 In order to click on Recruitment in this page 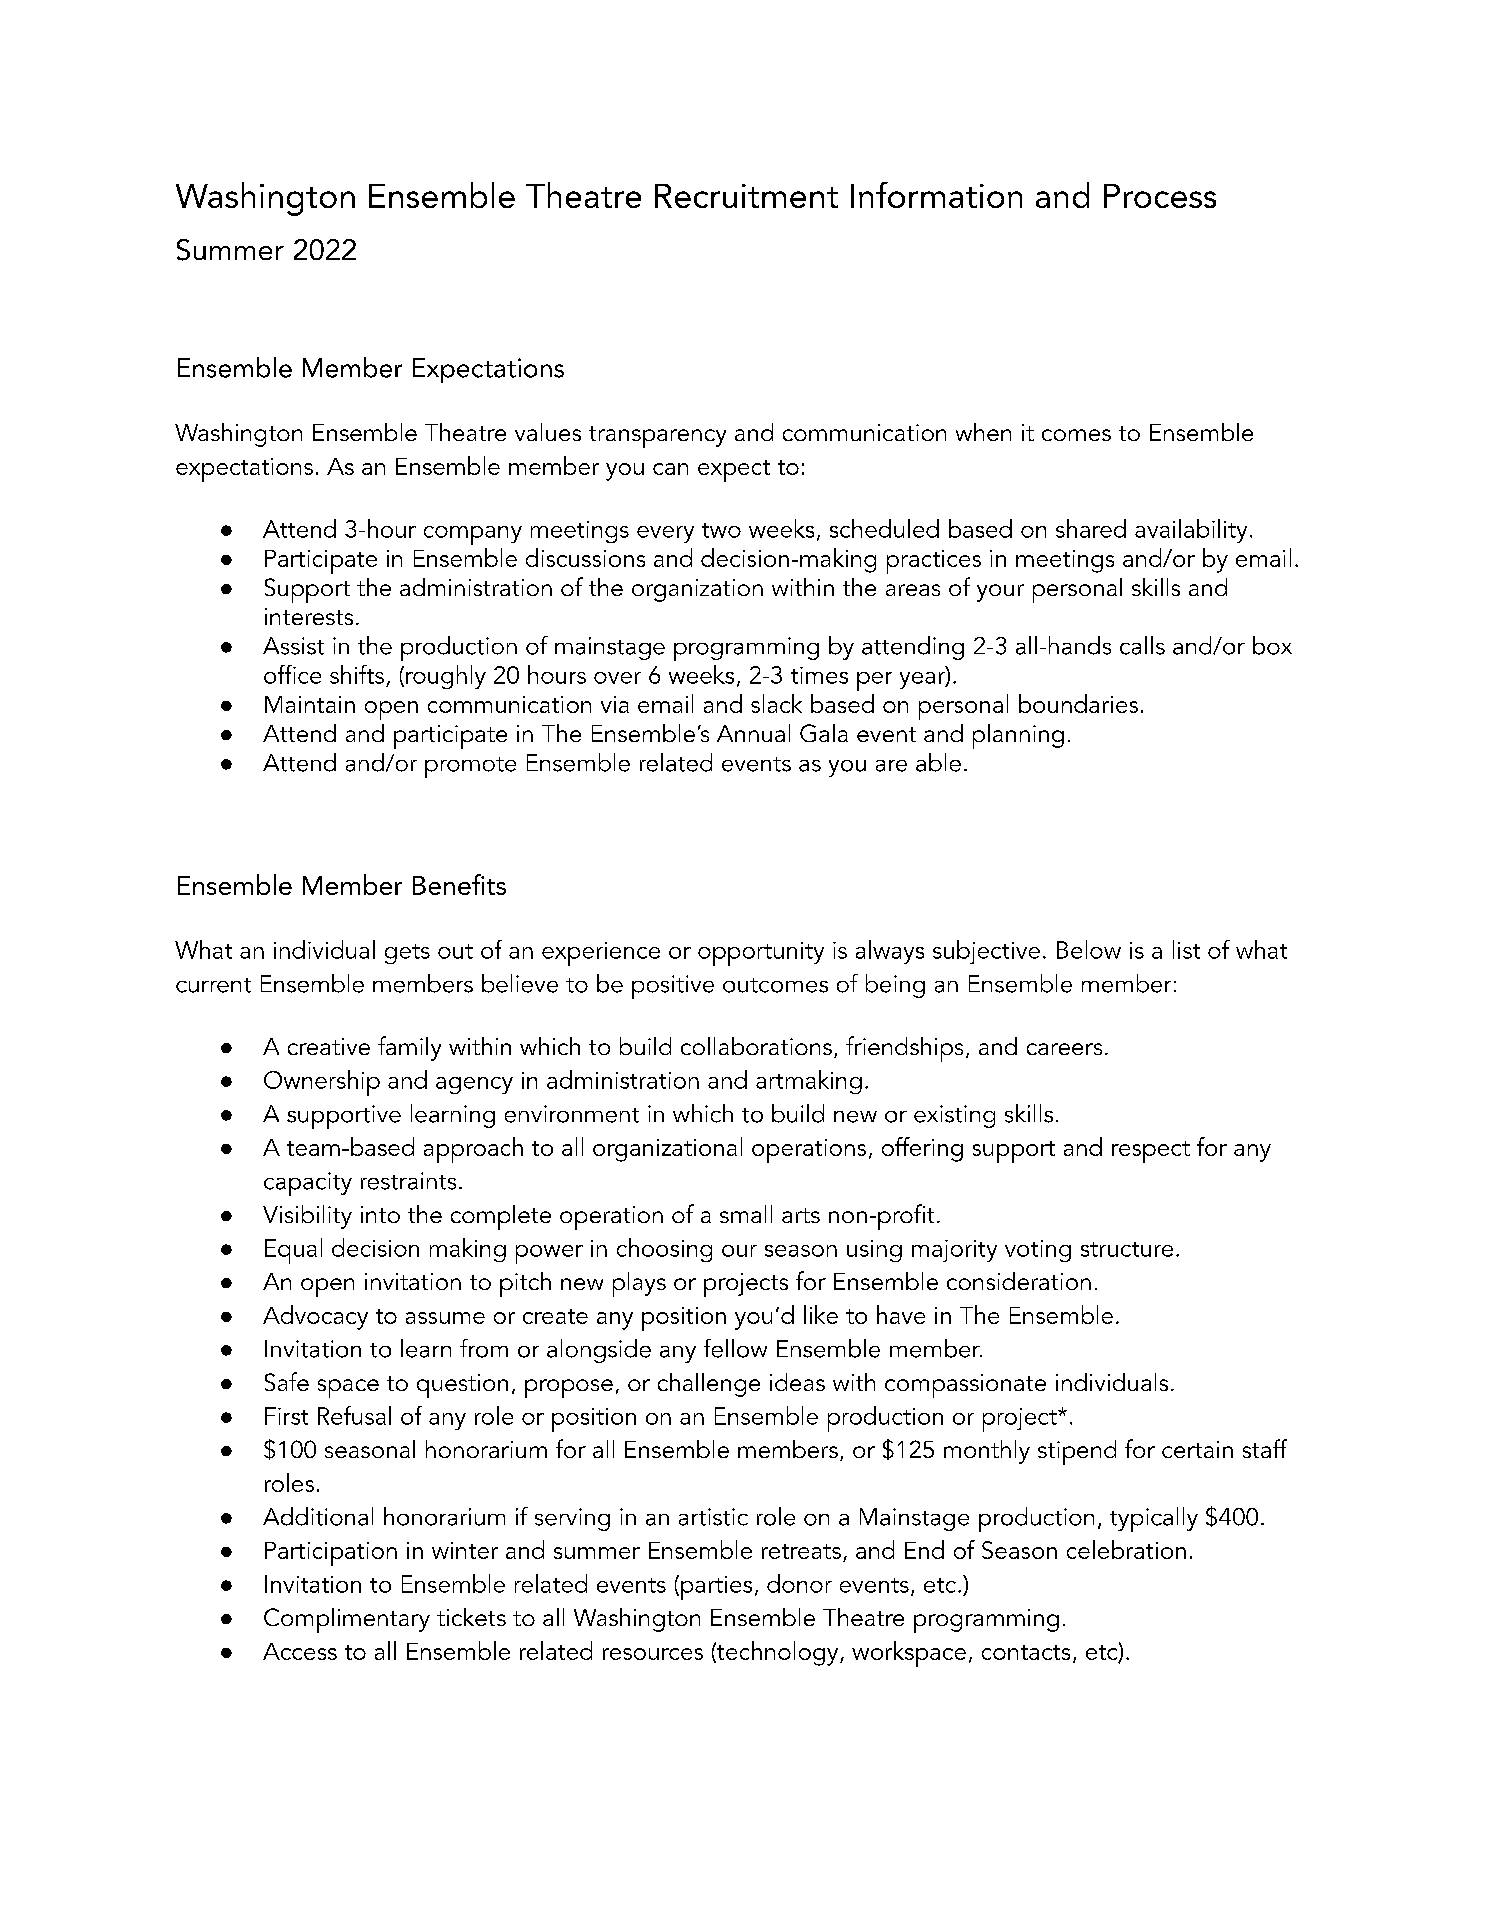, I will do `click(746, 196)`.
